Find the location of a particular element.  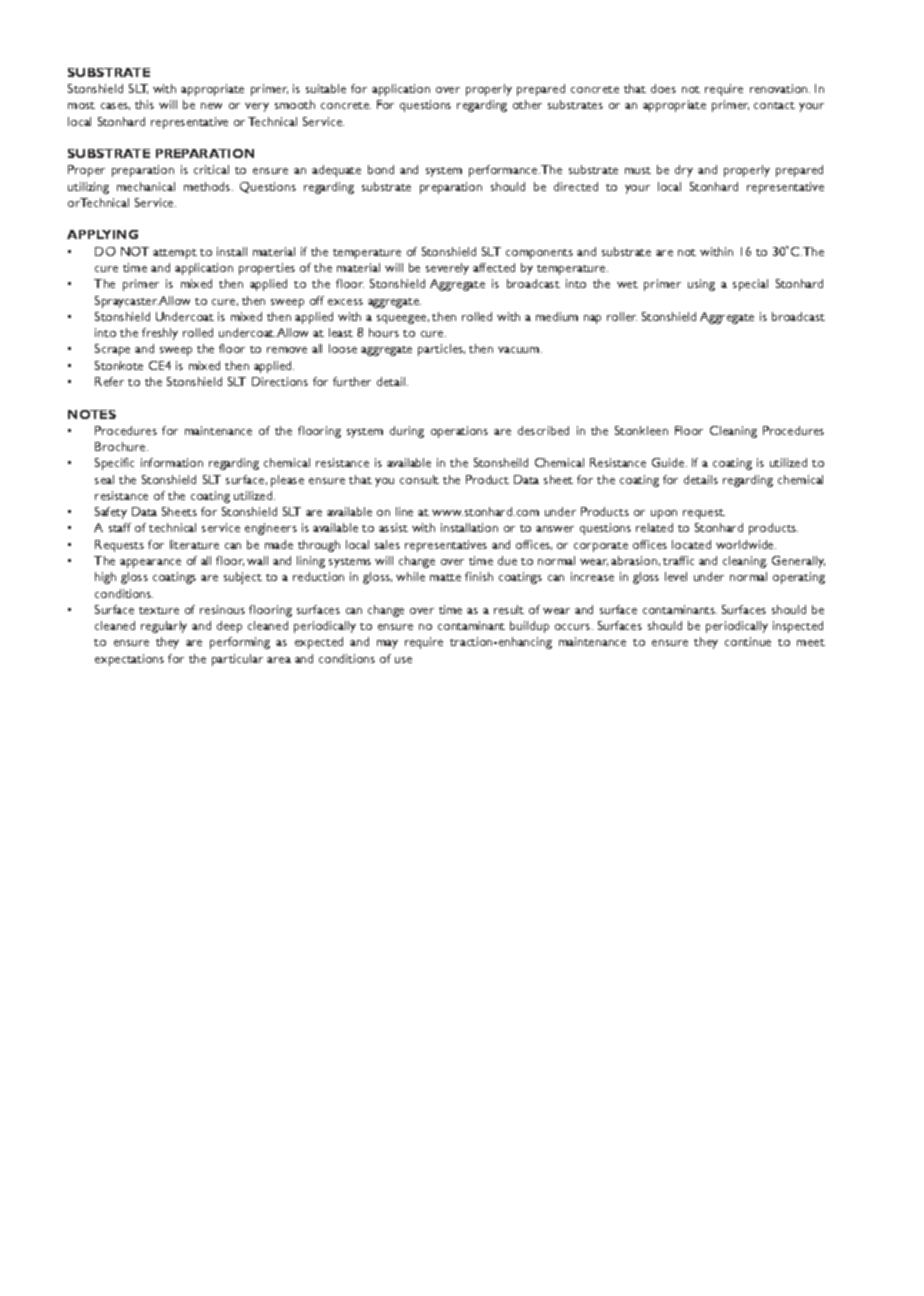

Guide is located at coordinates (669, 462).
